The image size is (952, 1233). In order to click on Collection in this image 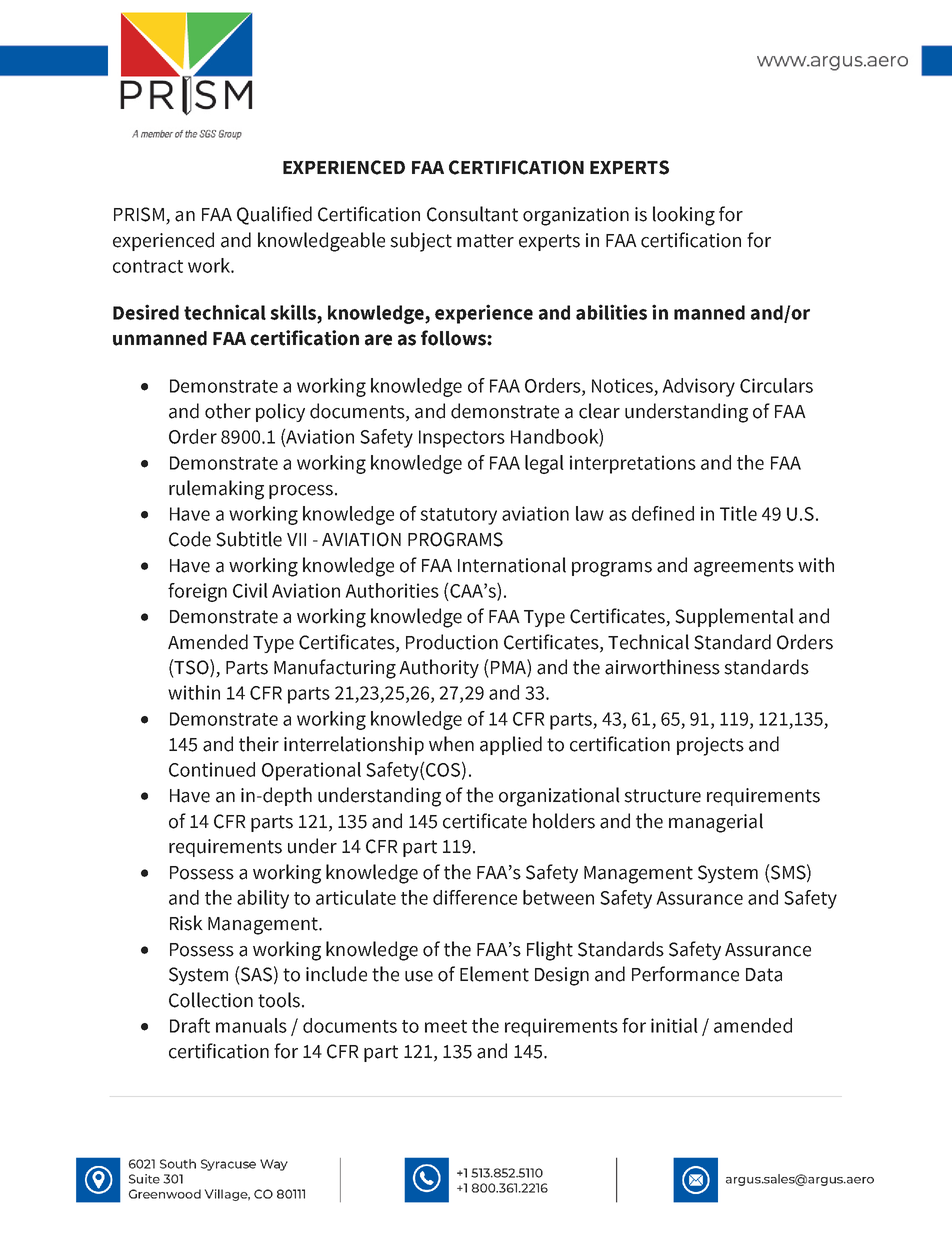, I will do `click(211, 1000)`.
